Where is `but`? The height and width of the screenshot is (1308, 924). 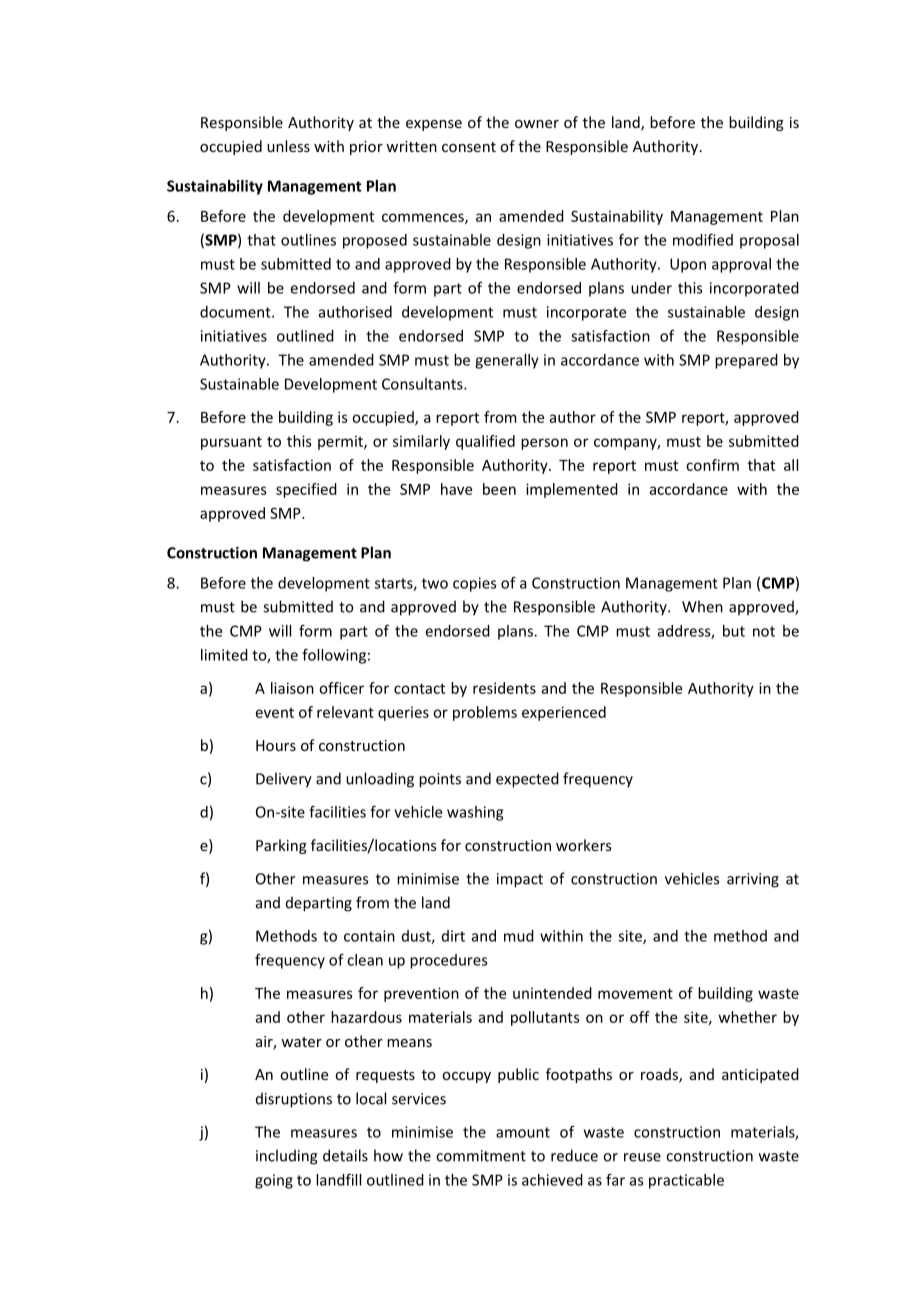
but is located at coordinates (734, 631).
